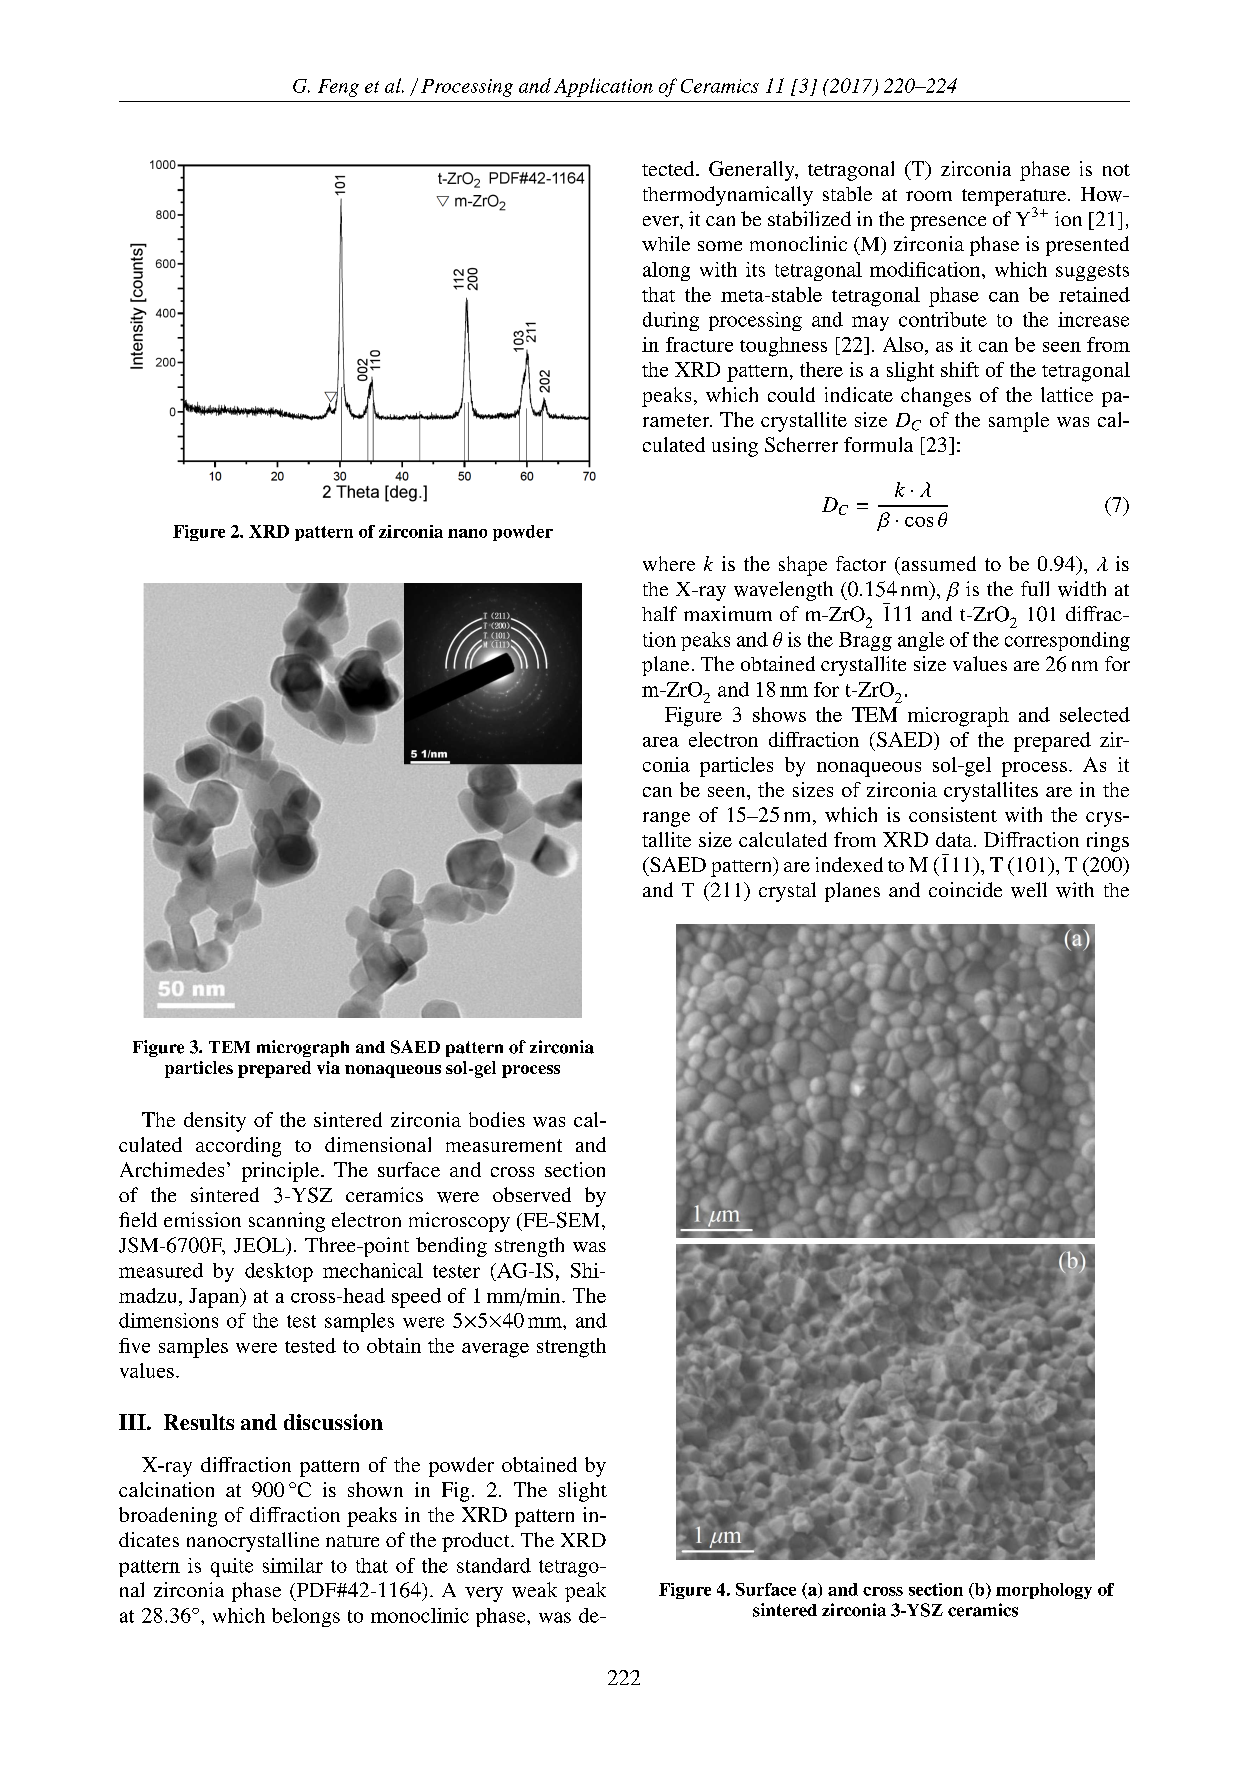  What do you see at coordinates (497, 1119) in the screenshot?
I see `bodies` at bounding box center [497, 1119].
